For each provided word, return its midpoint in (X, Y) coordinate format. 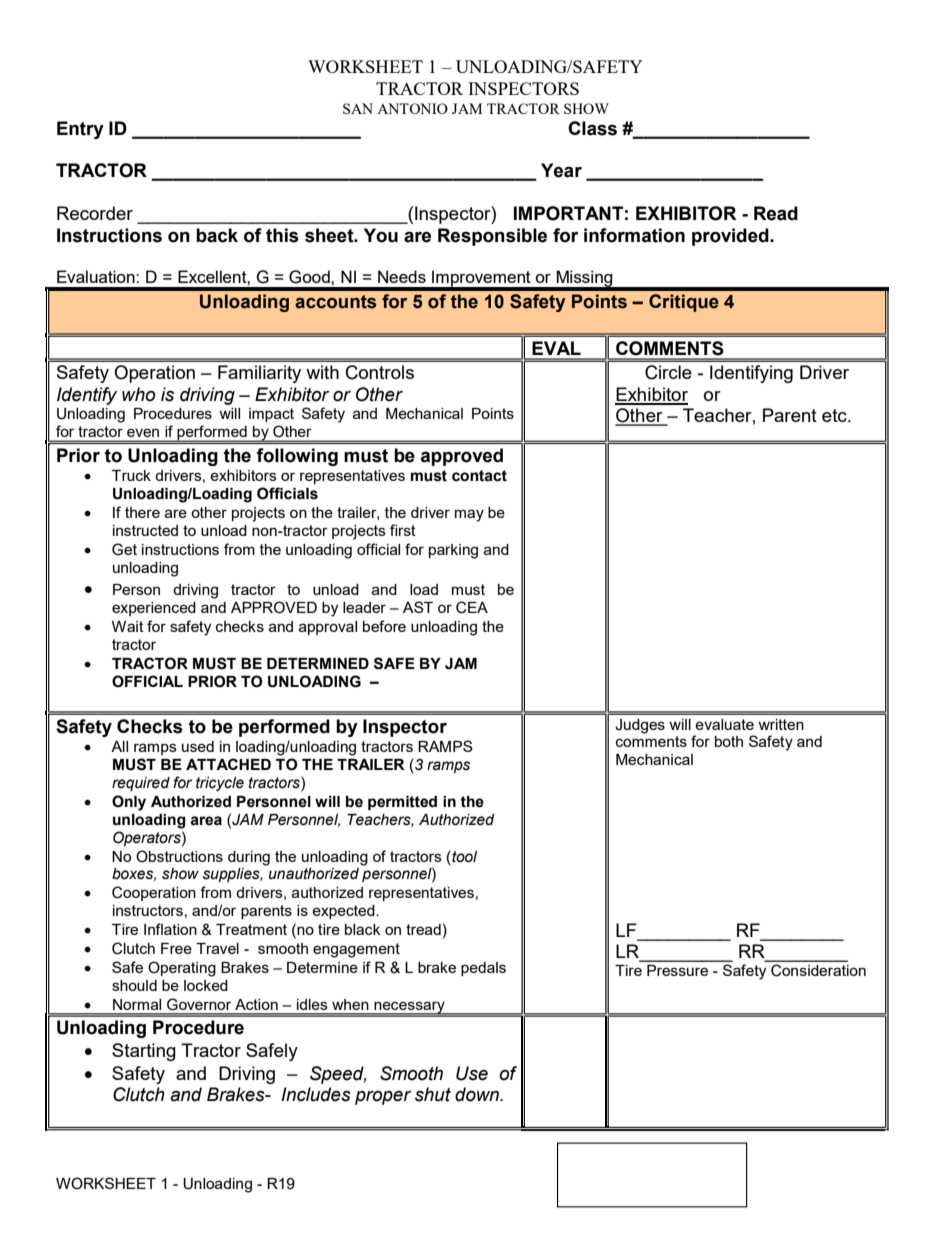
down (478, 1094)
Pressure (677, 970)
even (143, 433)
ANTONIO (412, 108)
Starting (144, 1052)
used (198, 746)
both (729, 741)
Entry (80, 130)
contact (479, 476)
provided (731, 237)
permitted (402, 803)
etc (835, 415)
